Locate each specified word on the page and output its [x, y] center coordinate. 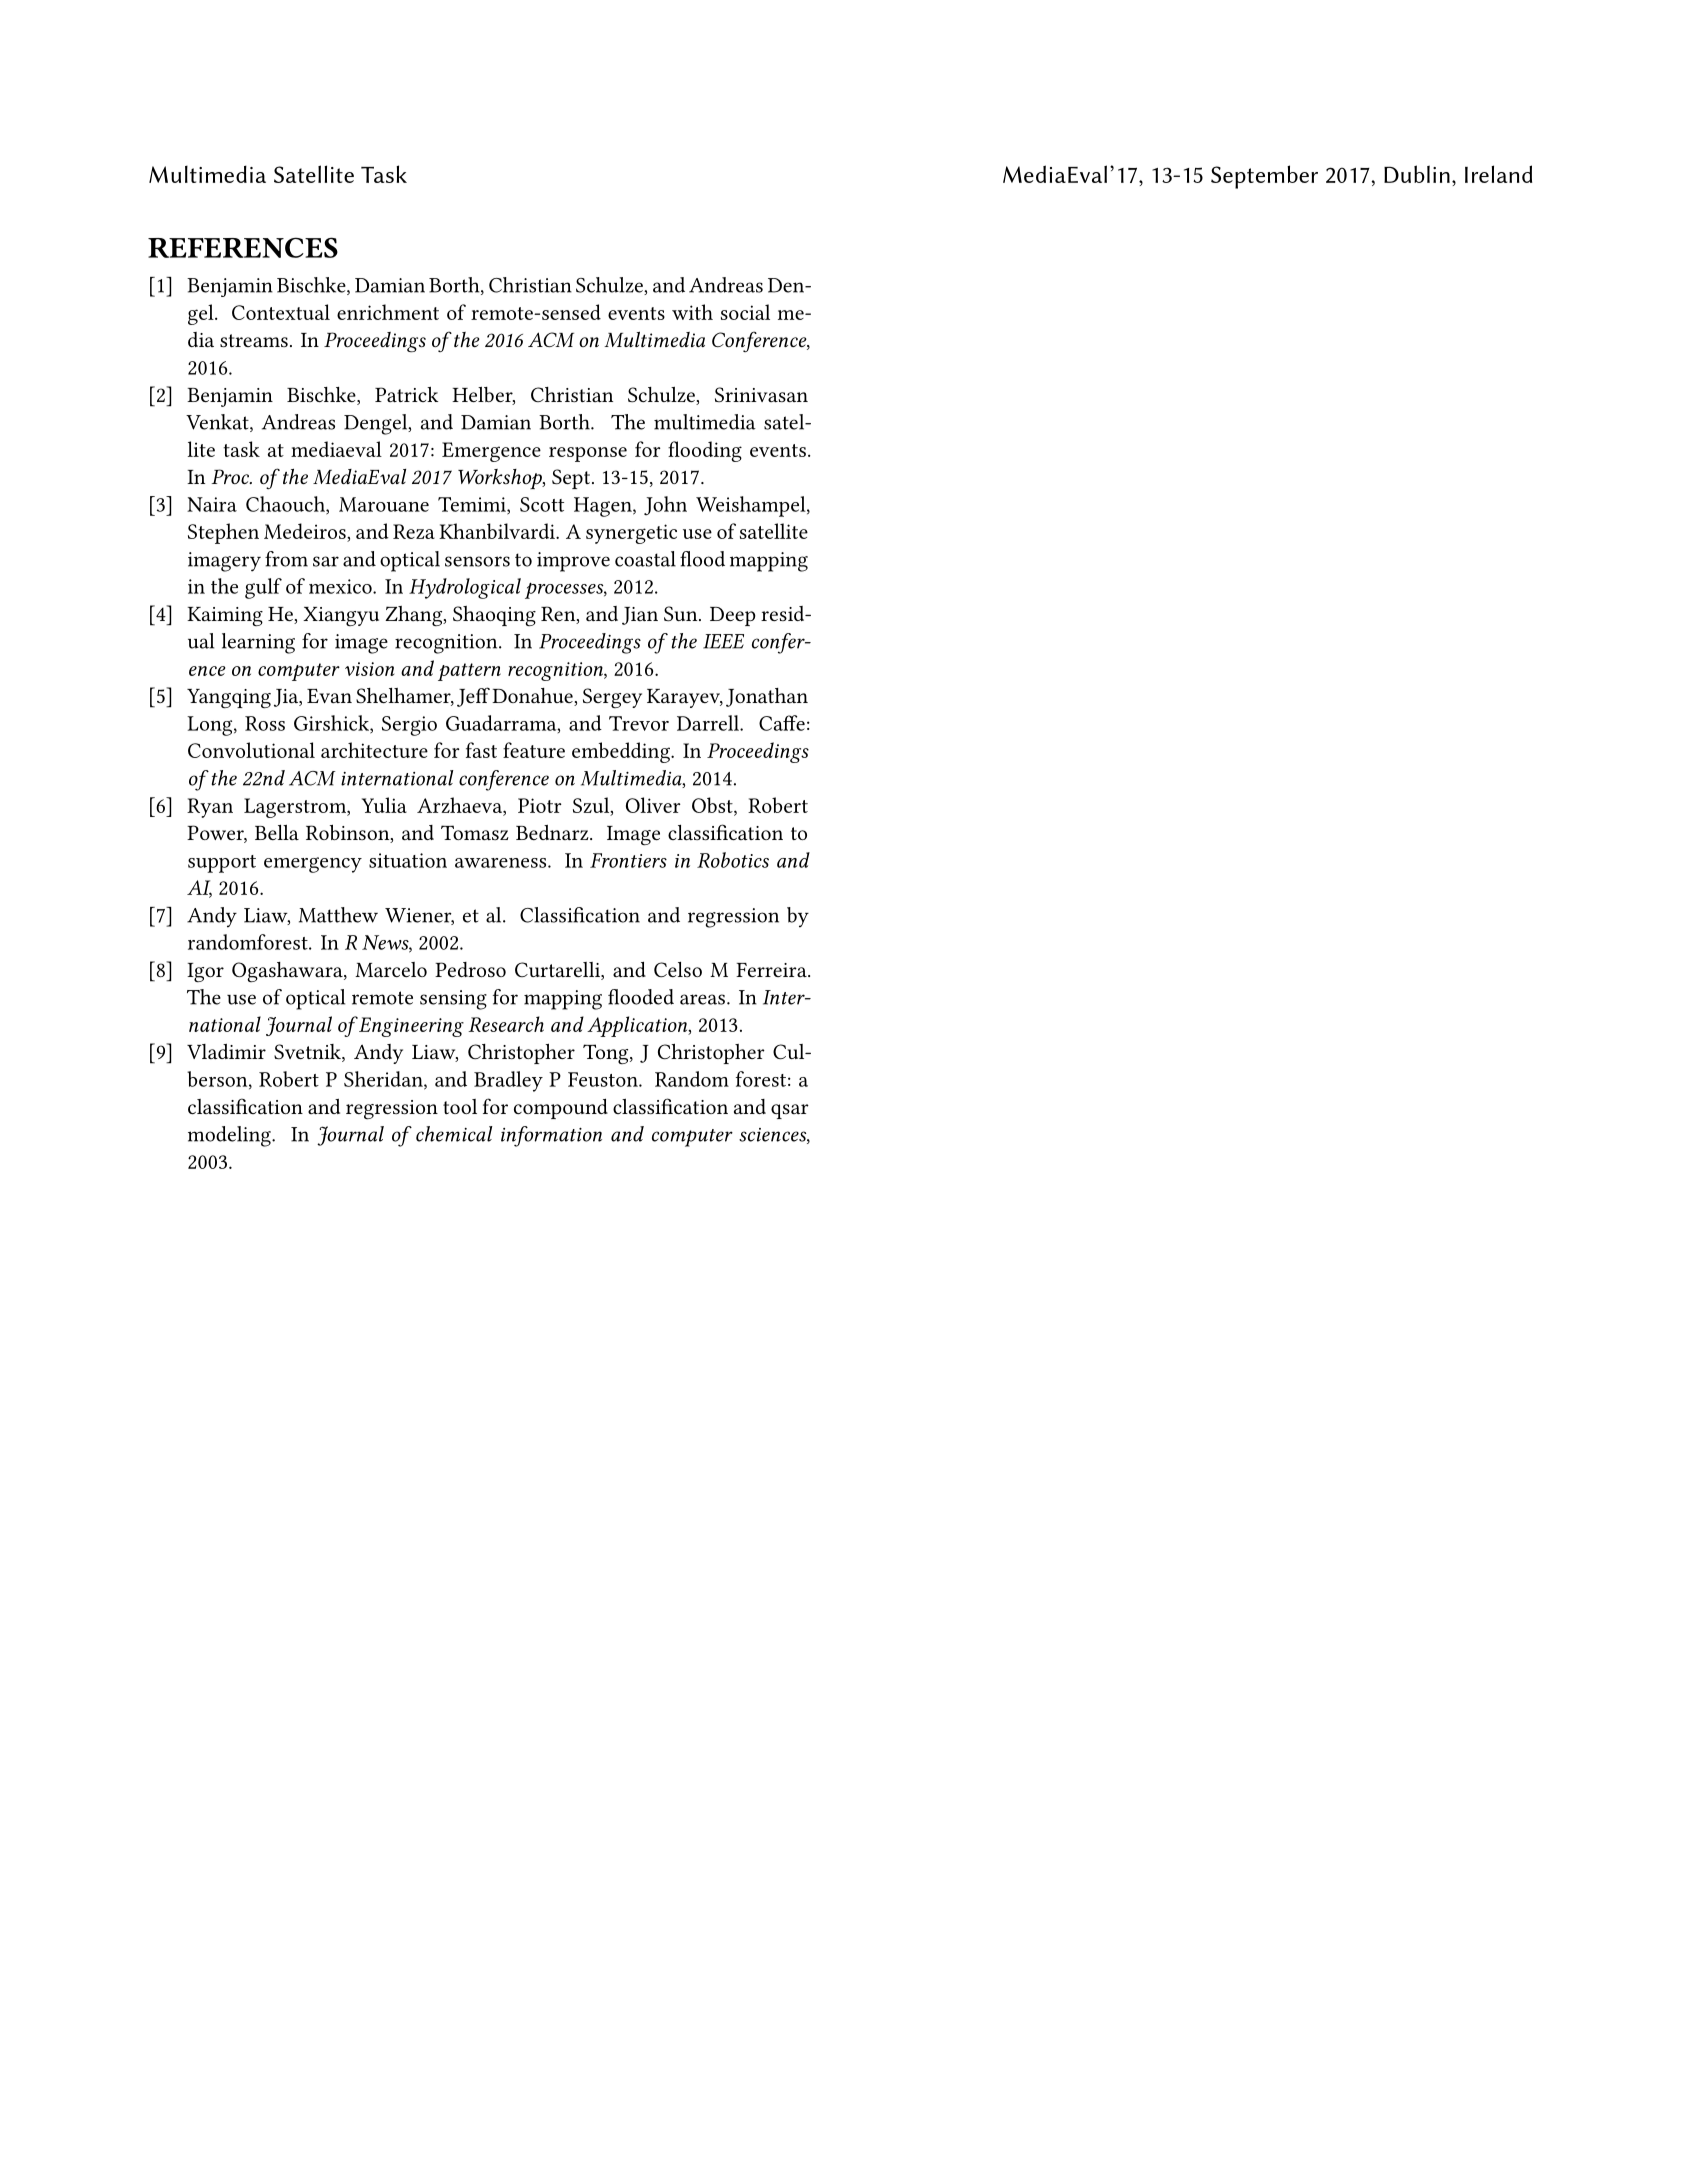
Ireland [1498, 174]
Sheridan [384, 1080]
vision [369, 669]
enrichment [388, 312]
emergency [313, 865]
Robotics [733, 860]
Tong [607, 1054]
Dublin [1417, 174]
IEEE [723, 641]
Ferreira [772, 970]
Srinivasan [761, 394]
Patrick [406, 394]
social [745, 312]
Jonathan [767, 697]
